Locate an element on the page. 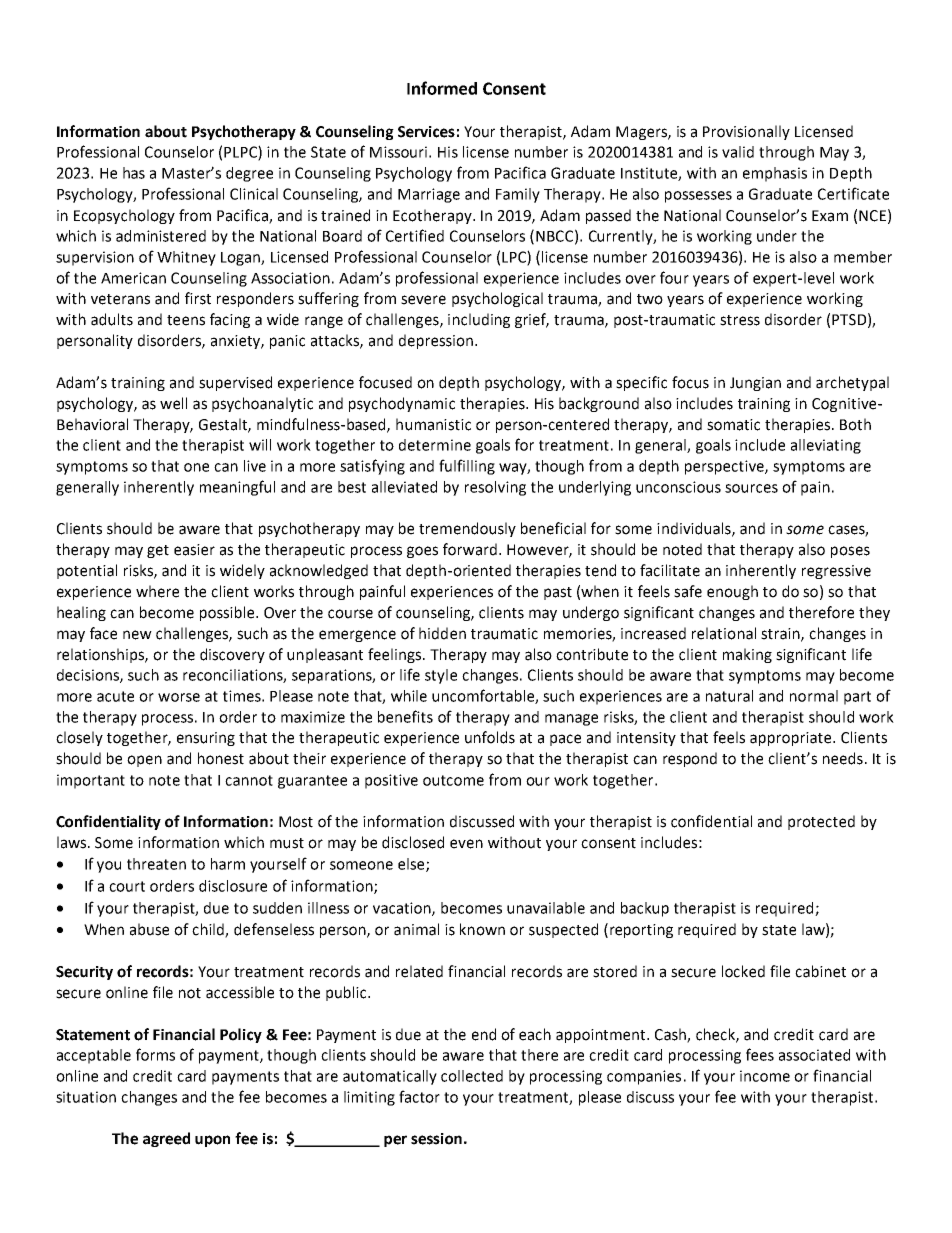 Image resolution: width=952 pixels, height=1233 pixels. strain is located at coordinates (781, 634).
